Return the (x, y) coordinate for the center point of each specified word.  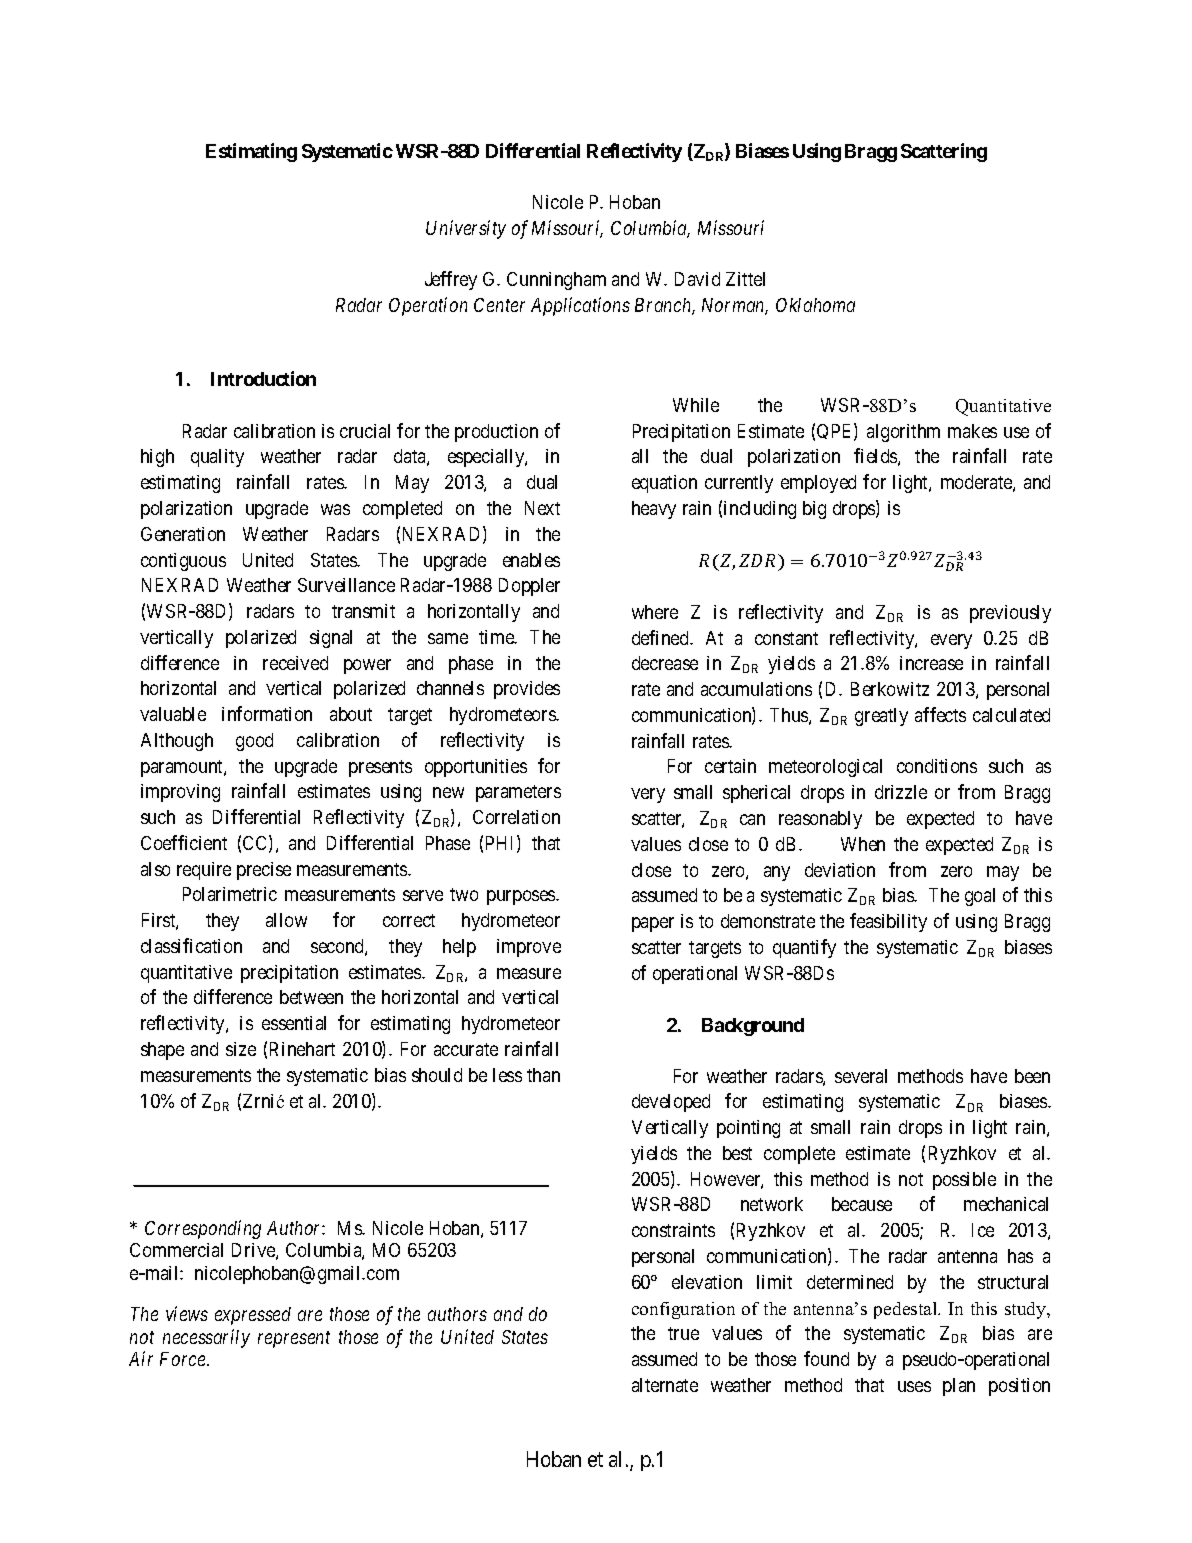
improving (180, 793)
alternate (665, 1385)
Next (542, 508)
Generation (183, 534)
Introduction (263, 378)
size (241, 1049)
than (543, 1075)
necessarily (206, 1338)
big (814, 510)
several (861, 1076)
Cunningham (556, 281)
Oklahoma (815, 305)
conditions (937, 766)
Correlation (516, 817)
